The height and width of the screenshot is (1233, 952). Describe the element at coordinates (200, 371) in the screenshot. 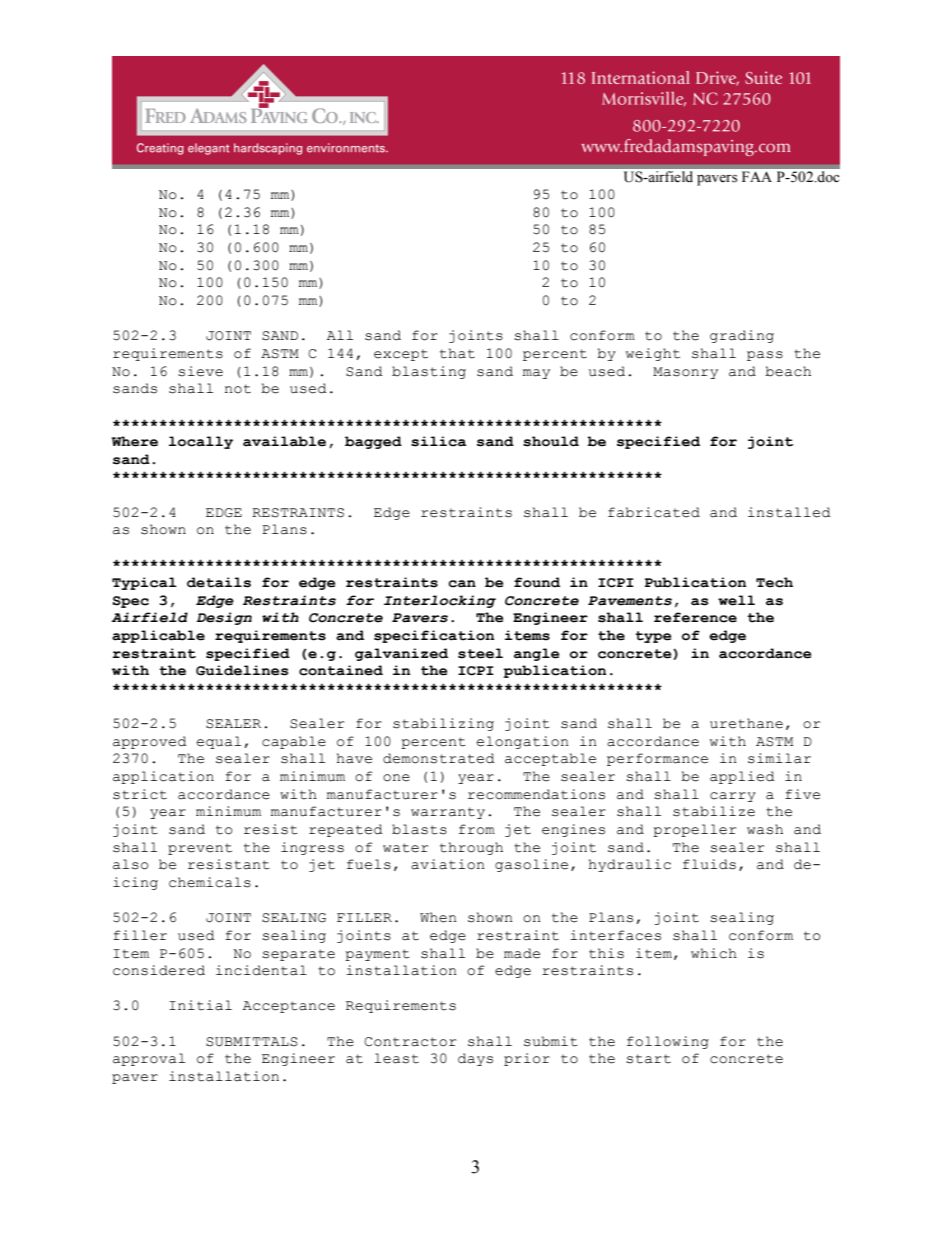

I see `sieve` at that location.
